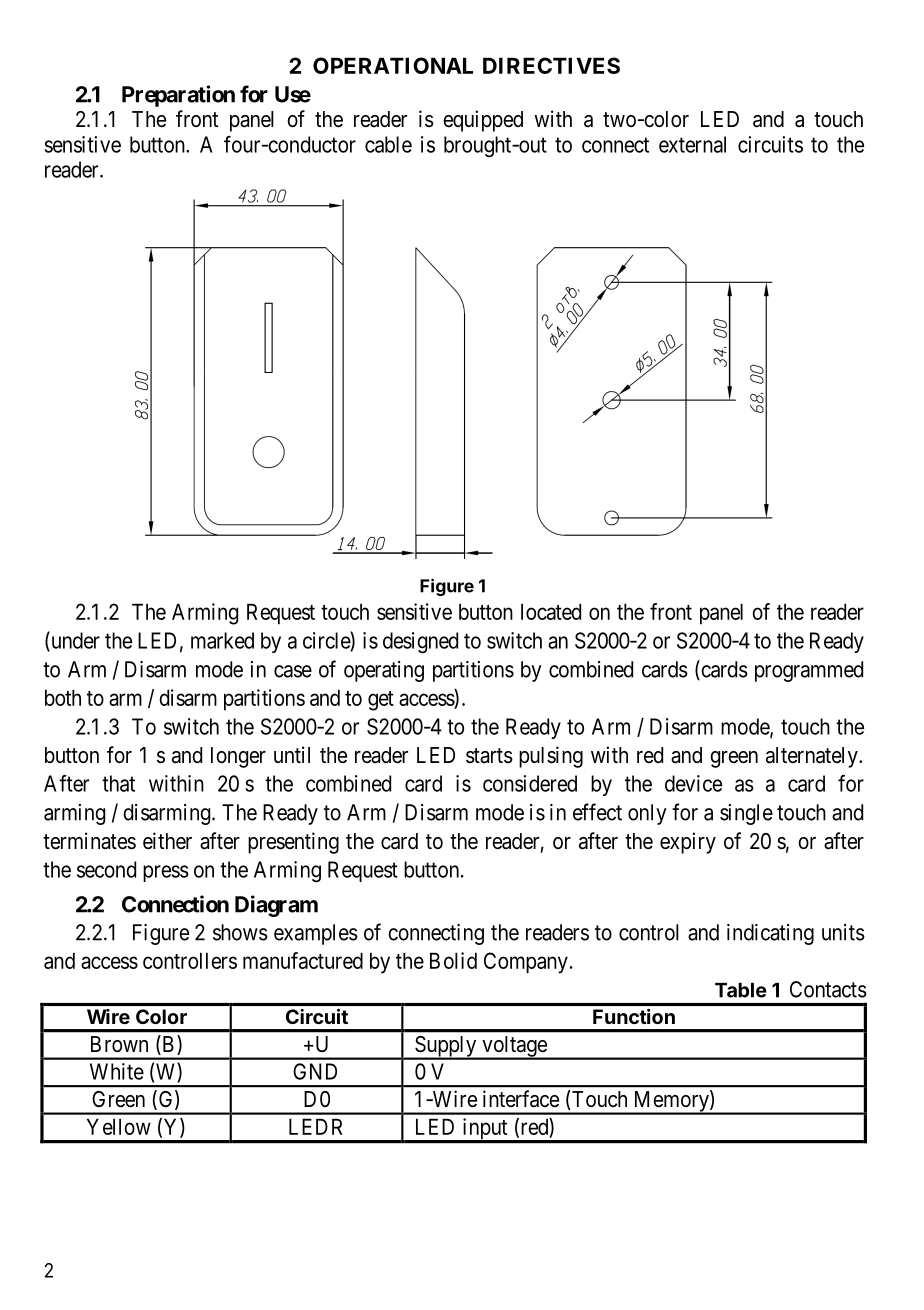 The width and height of the screenshot is (924, 1310). What do you see at coordinates (118, 783) in the screenshot?
I see `that` at bounding box center [118, 783].
